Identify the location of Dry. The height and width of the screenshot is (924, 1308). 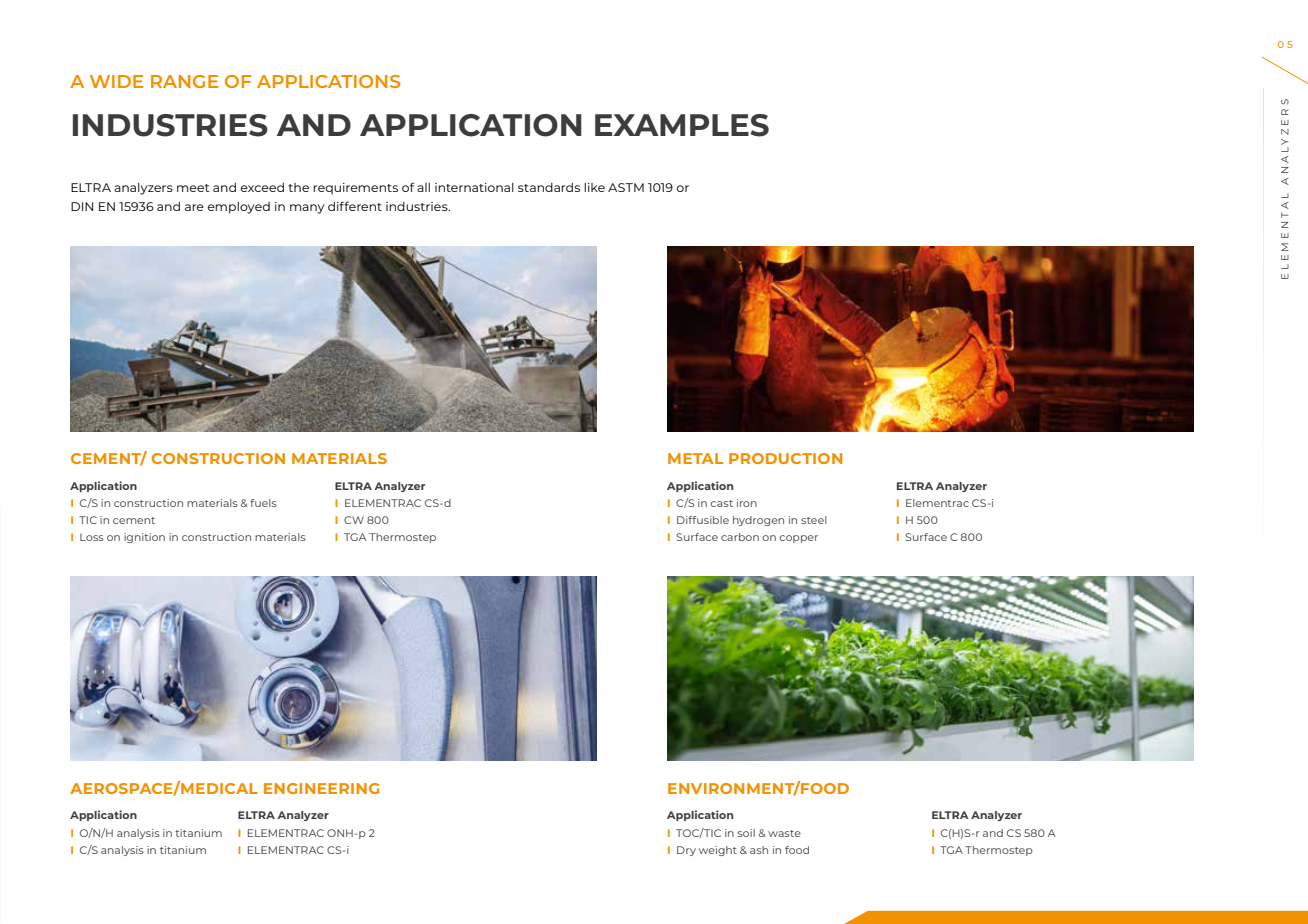
(686, 851).
